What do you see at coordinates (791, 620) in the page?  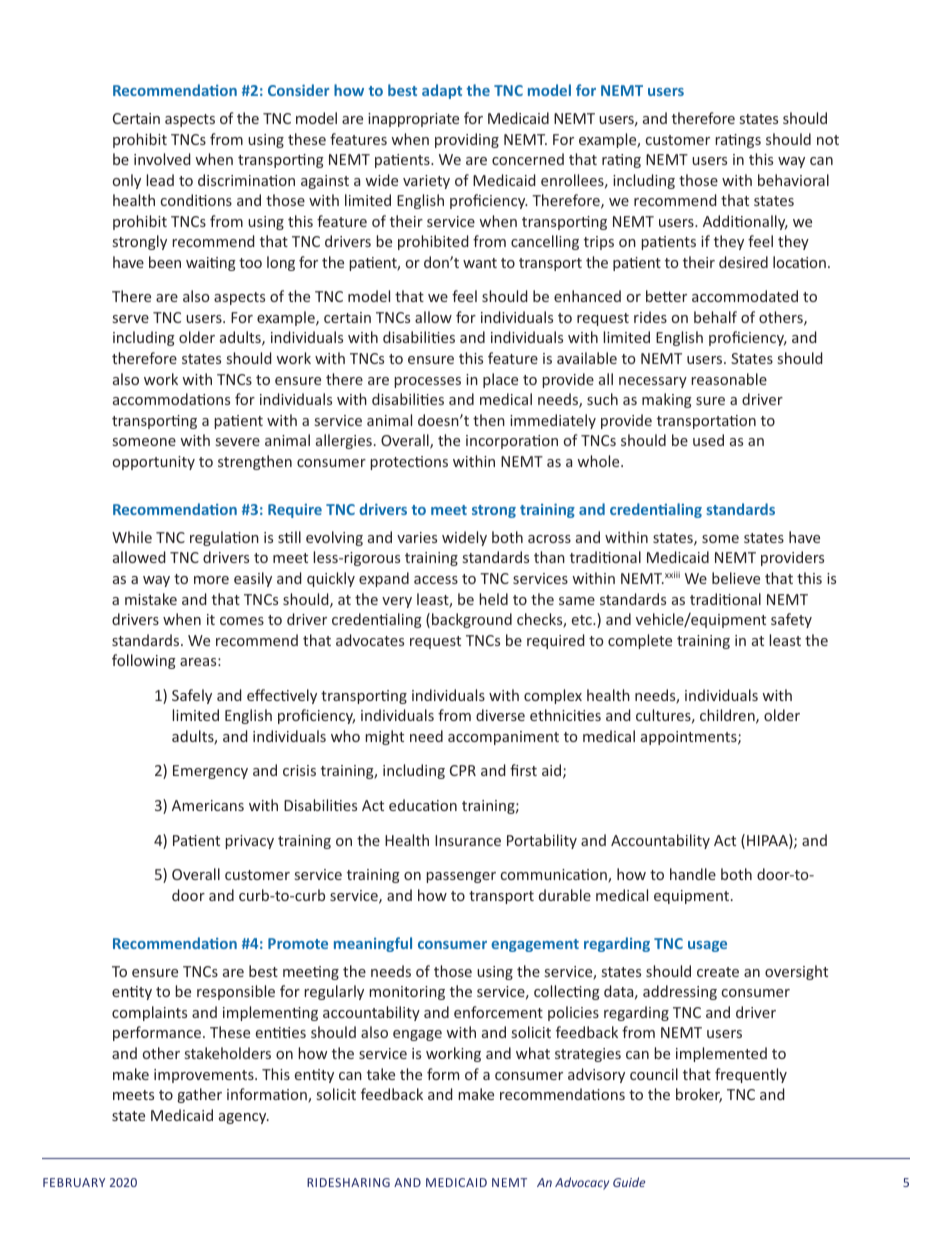 I see `safety` at bounding box center [791, 620].
